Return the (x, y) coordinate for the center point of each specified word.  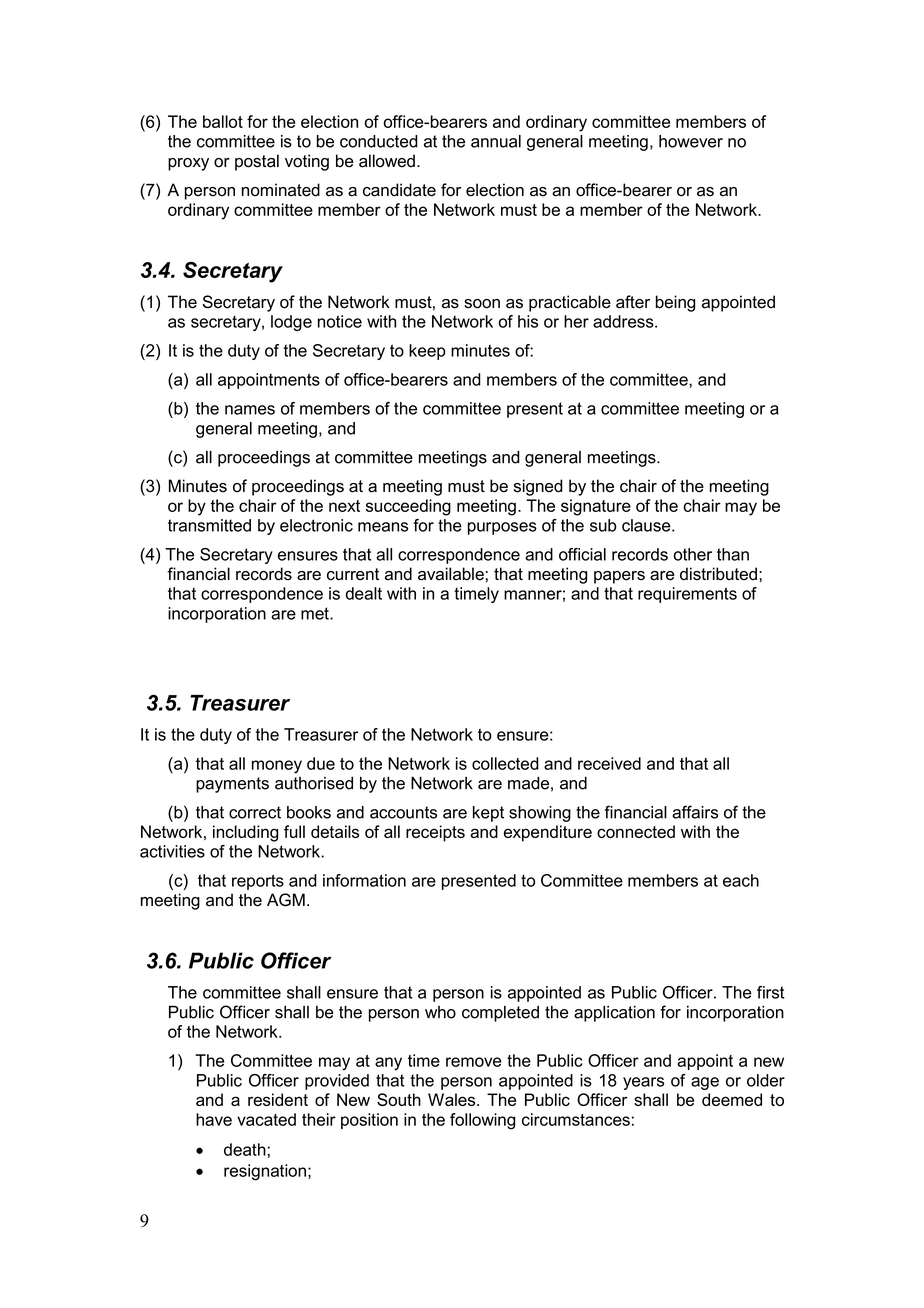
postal (257, 162)
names (250, 410)
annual (496, 141)
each (741, 880)
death (245, 1149)
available (451, 574)
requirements (687, 595)
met (316, 613)
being (675, 303)
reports (258, 882)
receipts (435, 833)
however (691, 141)
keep (427, 352)
